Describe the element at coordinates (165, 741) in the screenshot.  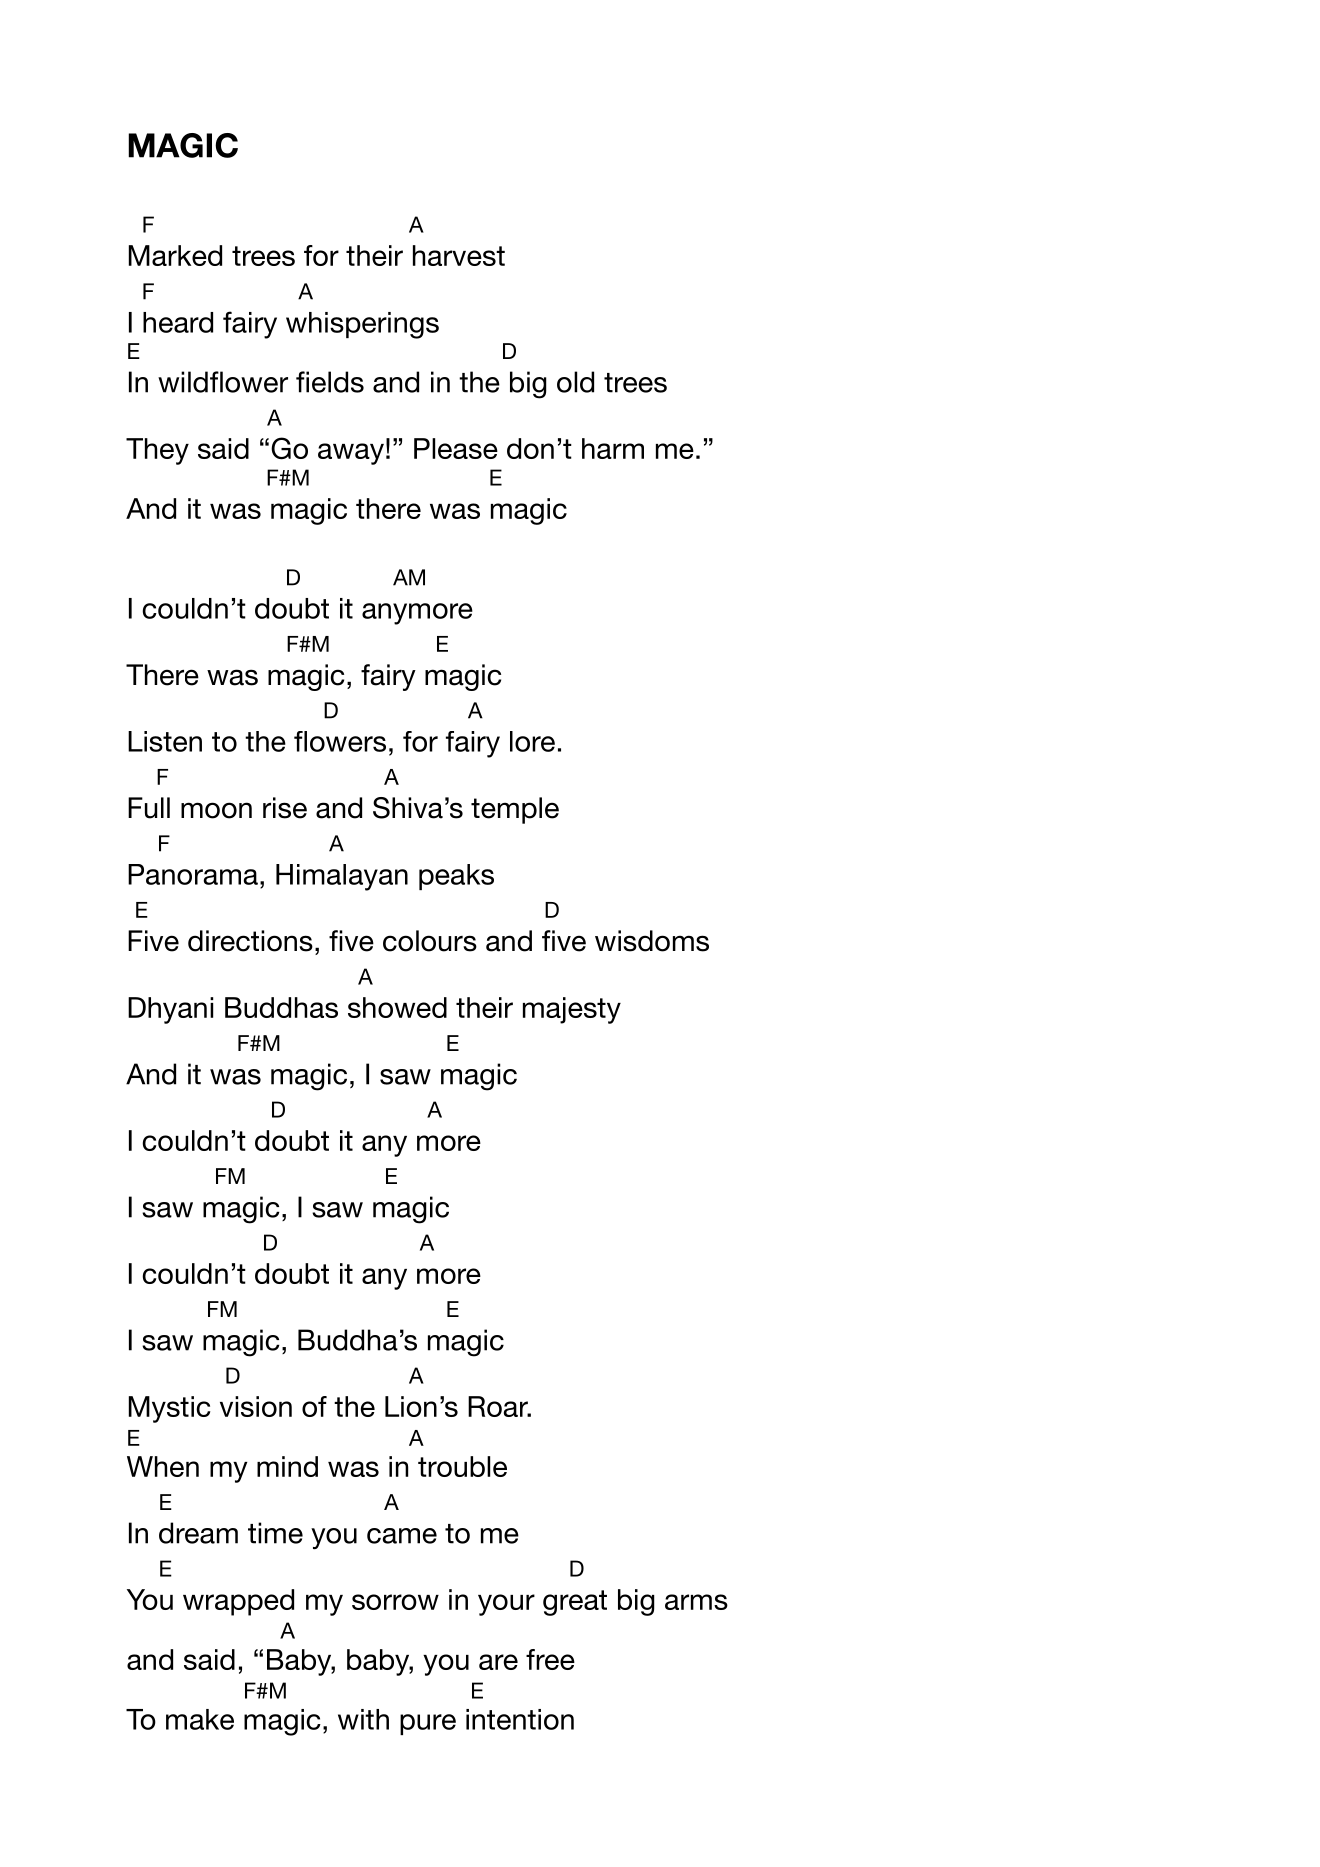
I see `Listen` at that location.
